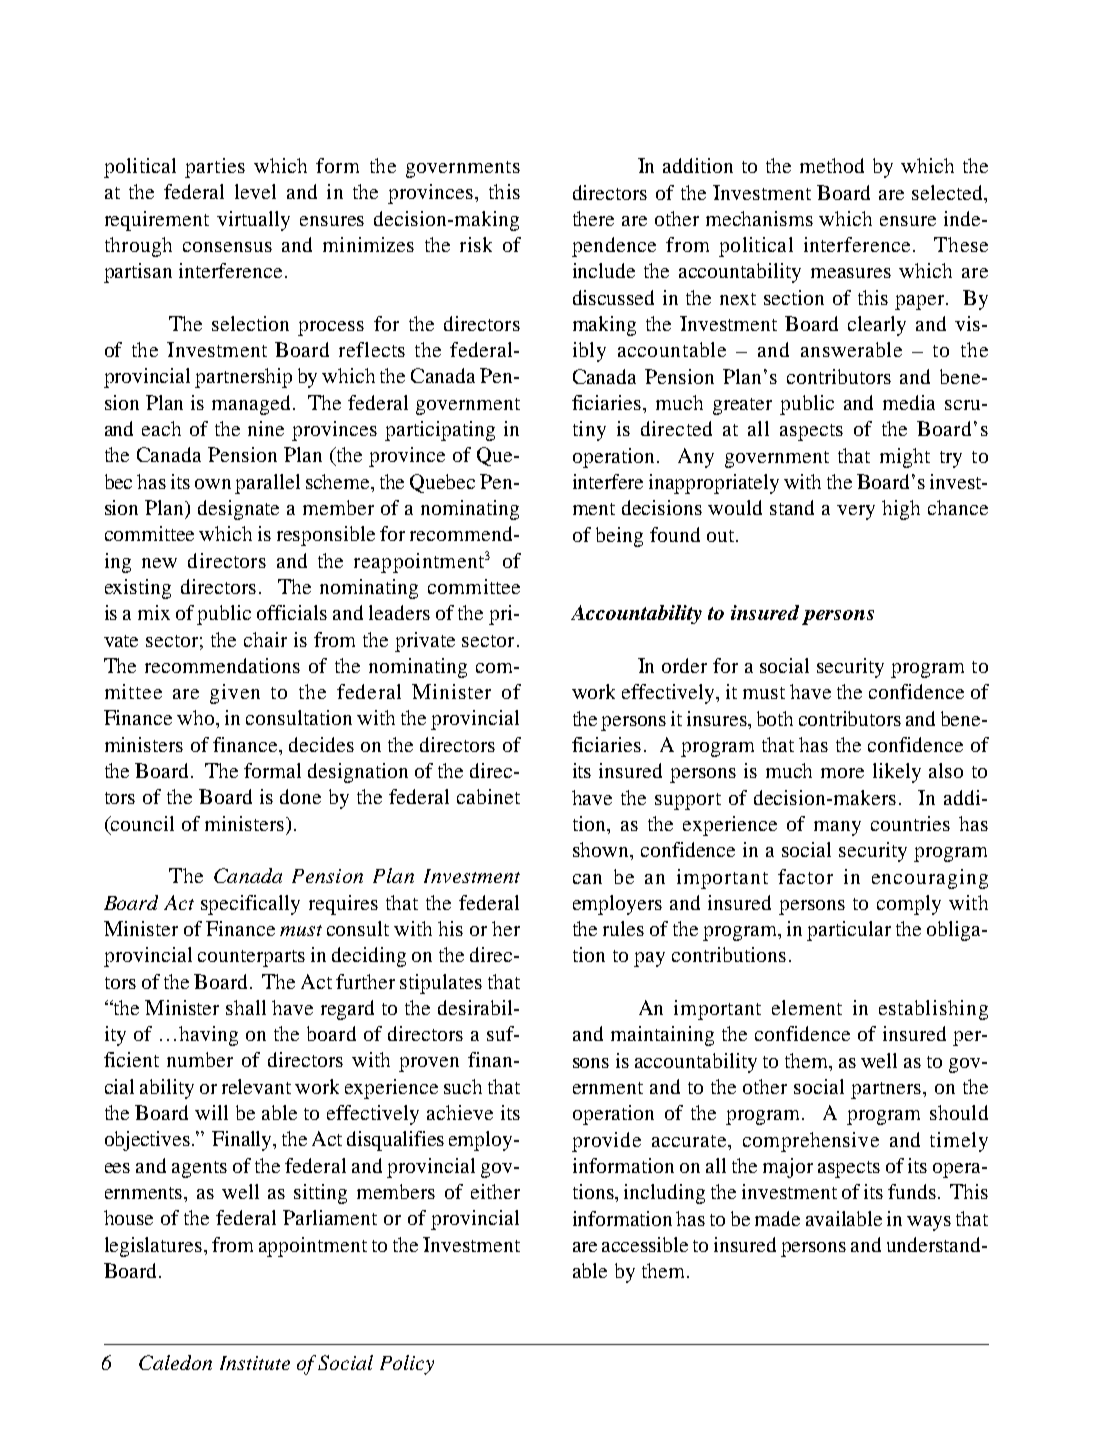 The width and height of the screenshot is (1118, 1447). Describe the element at coordinates (154, 612) in the screenshot. I see `mix` at that location.
